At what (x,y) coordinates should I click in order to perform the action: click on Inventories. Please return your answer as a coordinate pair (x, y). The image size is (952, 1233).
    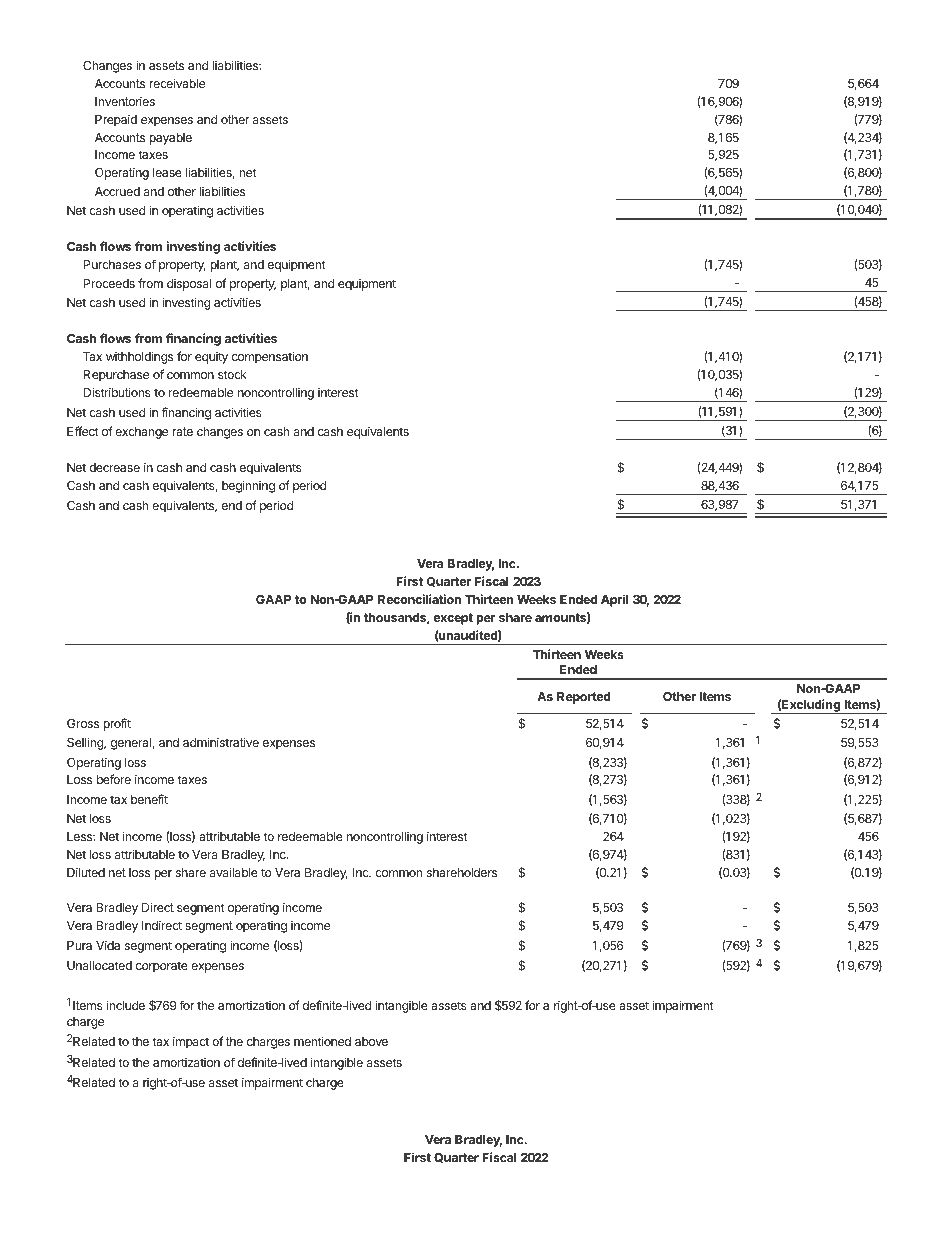
    Looking at the image, I should click on (125, 101).
